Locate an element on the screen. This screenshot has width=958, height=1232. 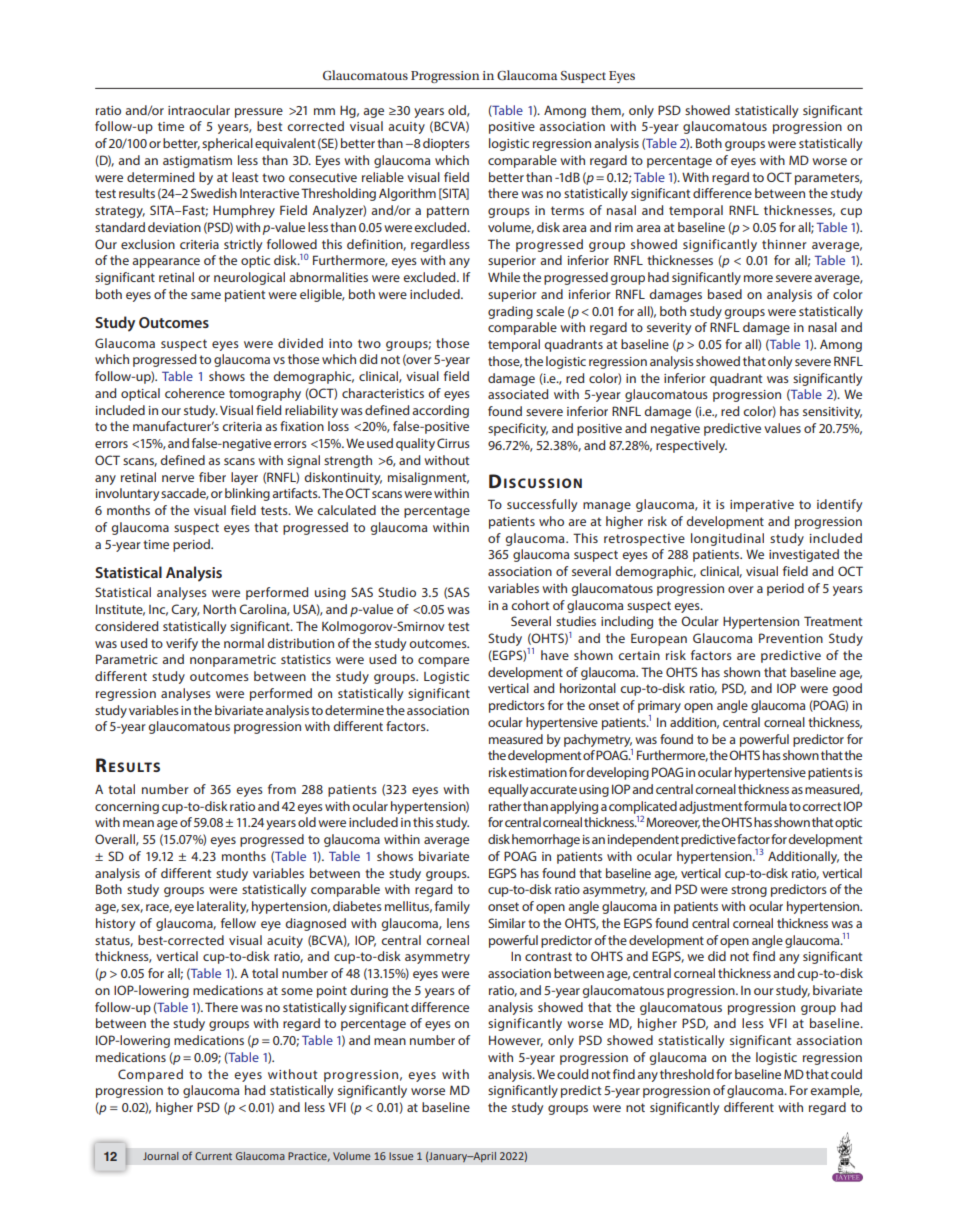
Prevention is located at coordinates (791, 638).
